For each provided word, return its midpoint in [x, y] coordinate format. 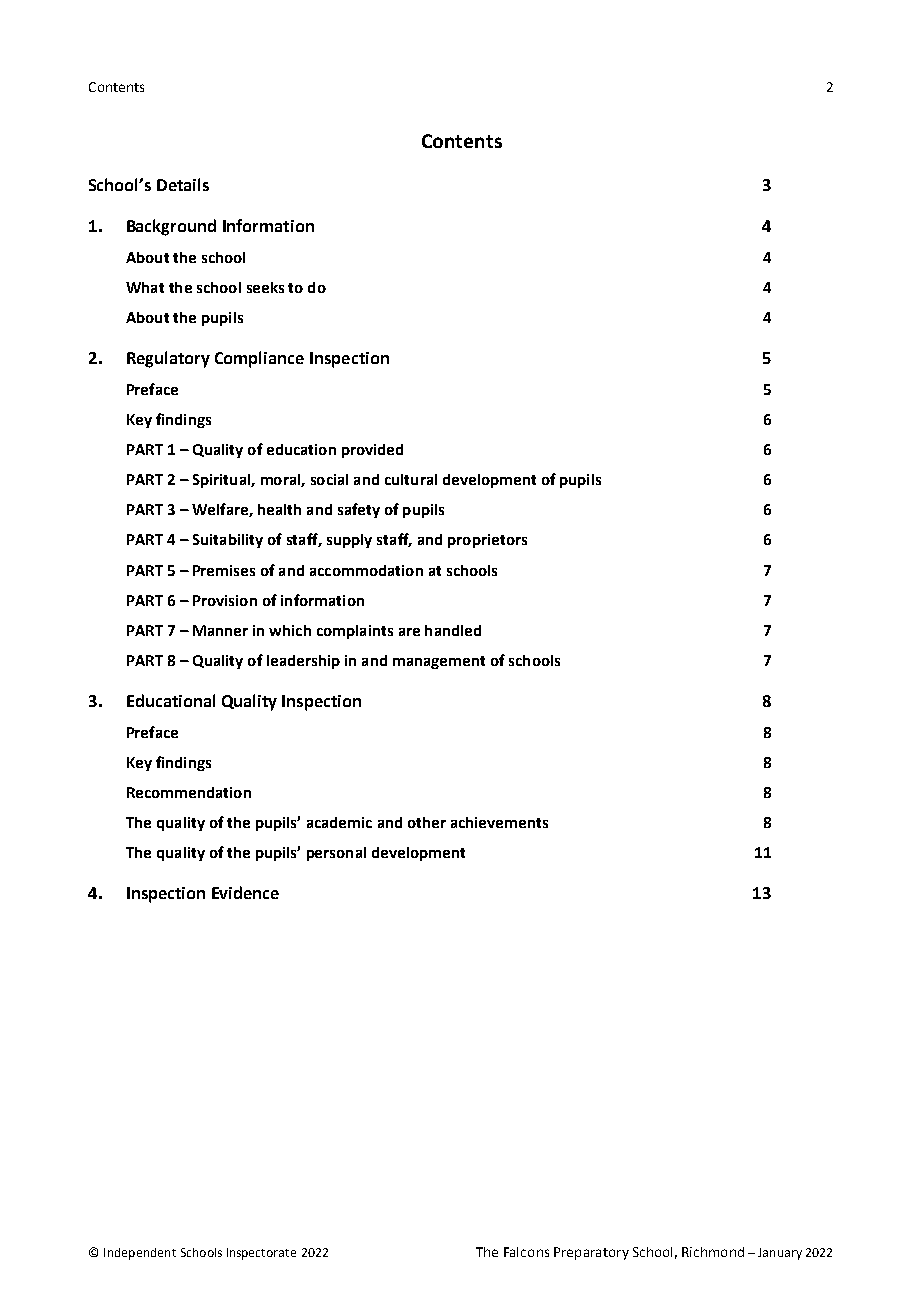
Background [171, 227]
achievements [499, 822]
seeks [265, 287]
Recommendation [189, 792]
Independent [140, 1254]
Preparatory [591, 1253]
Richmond [713, 1252]
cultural [411, 479]
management [439, 662]
